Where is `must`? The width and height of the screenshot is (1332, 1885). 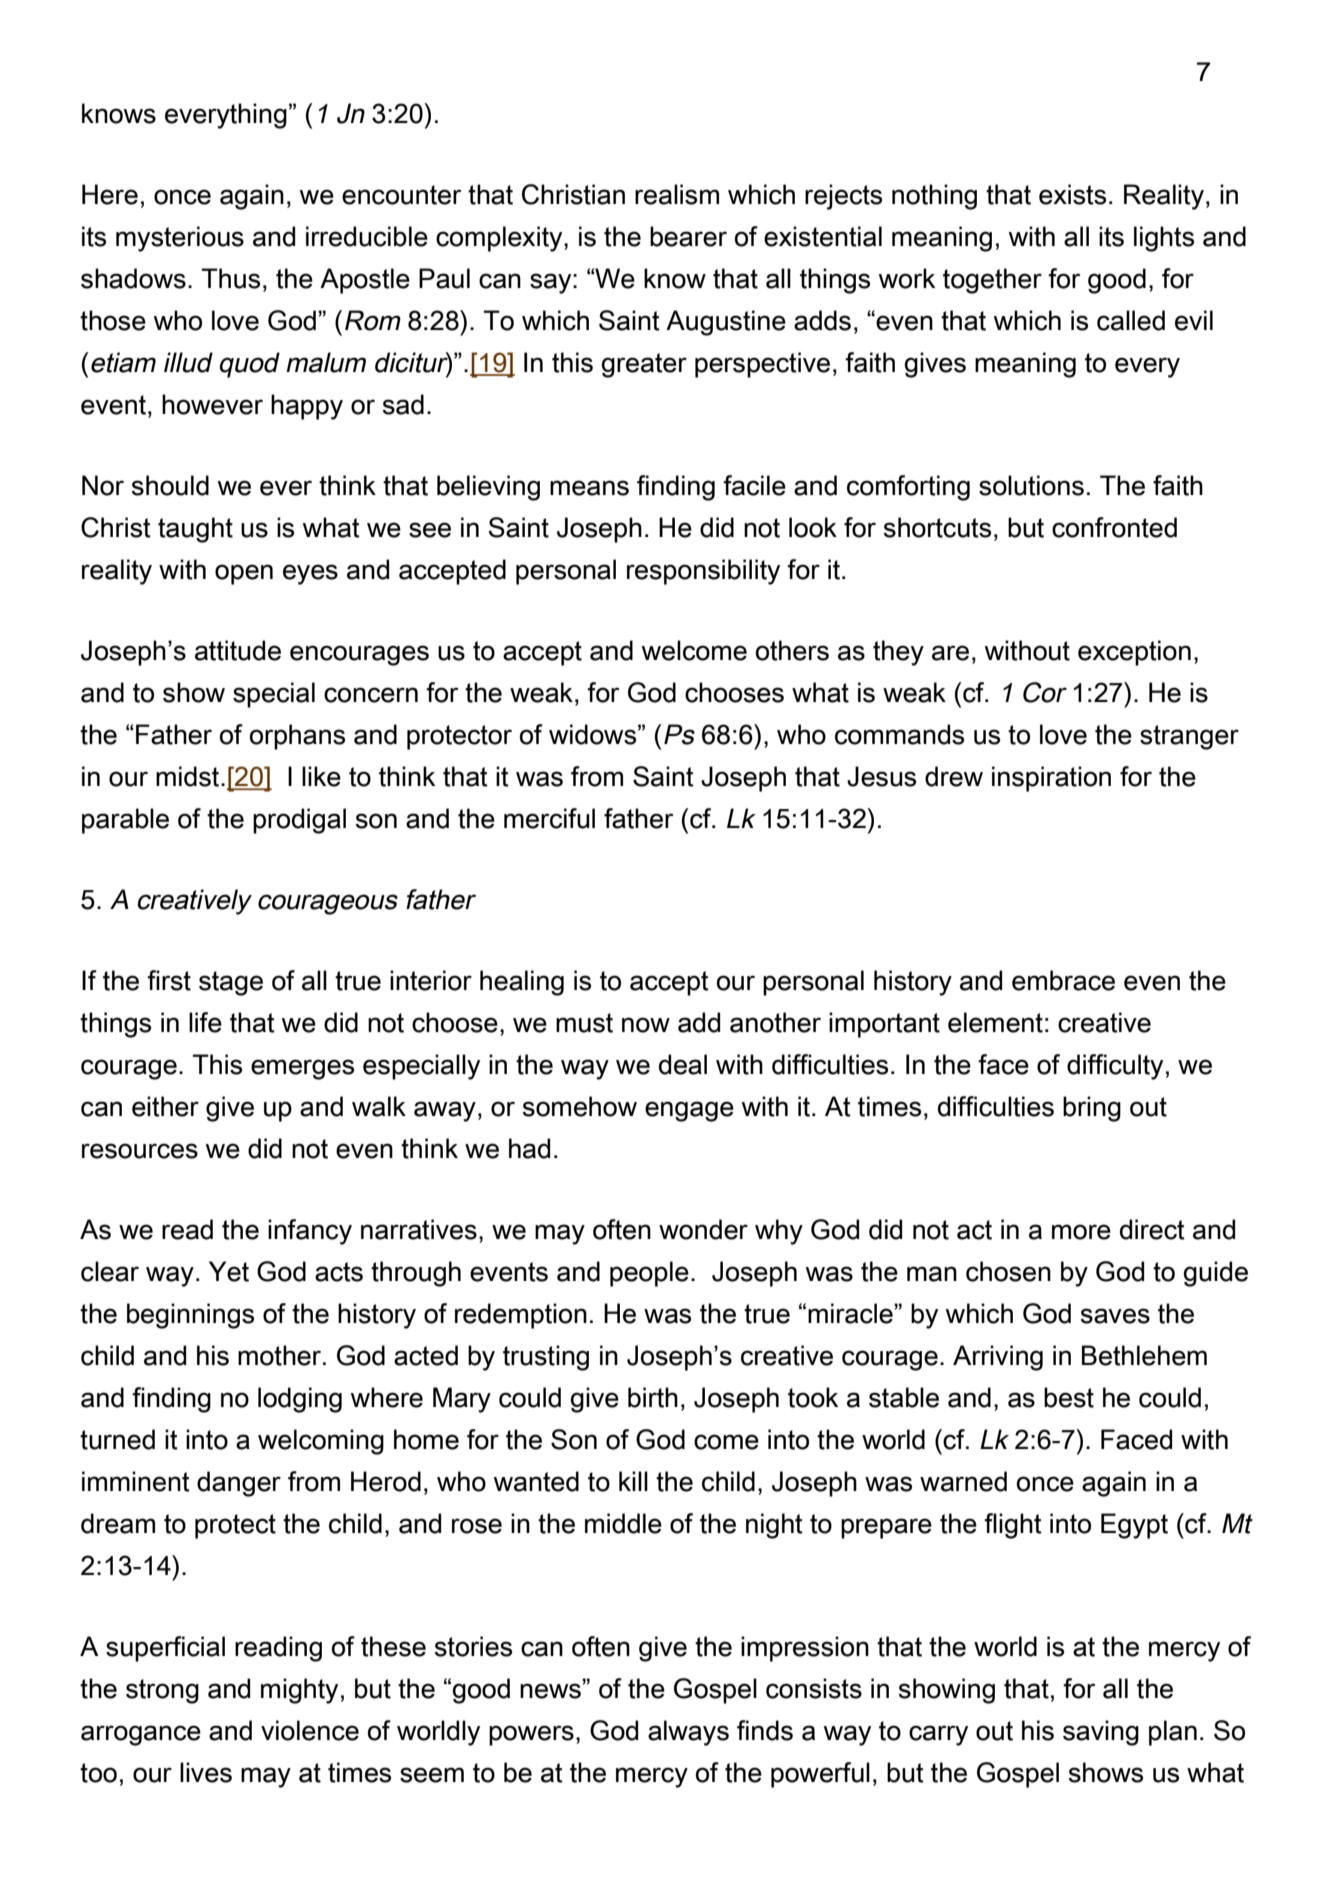
must is located at coordinates (584, 1023).
